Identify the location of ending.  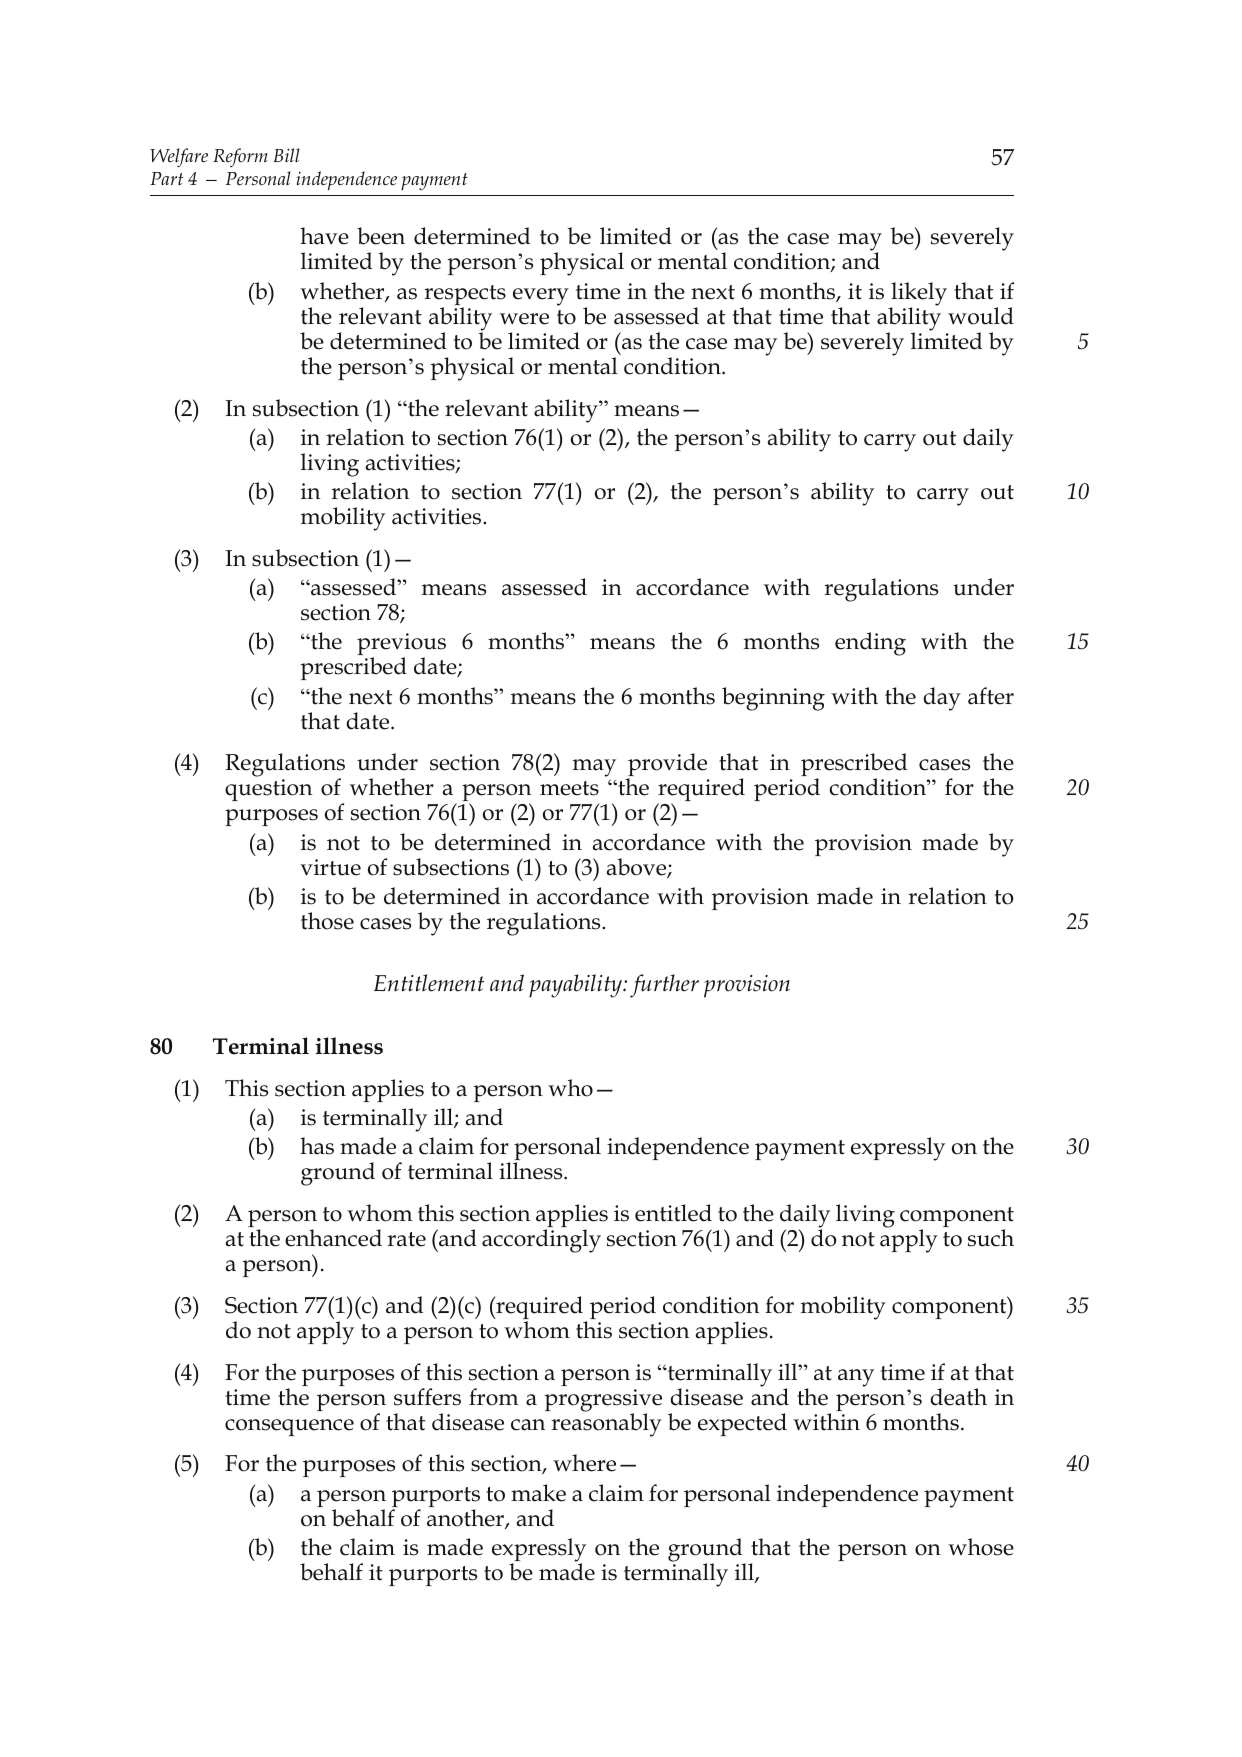
(870, 644).
